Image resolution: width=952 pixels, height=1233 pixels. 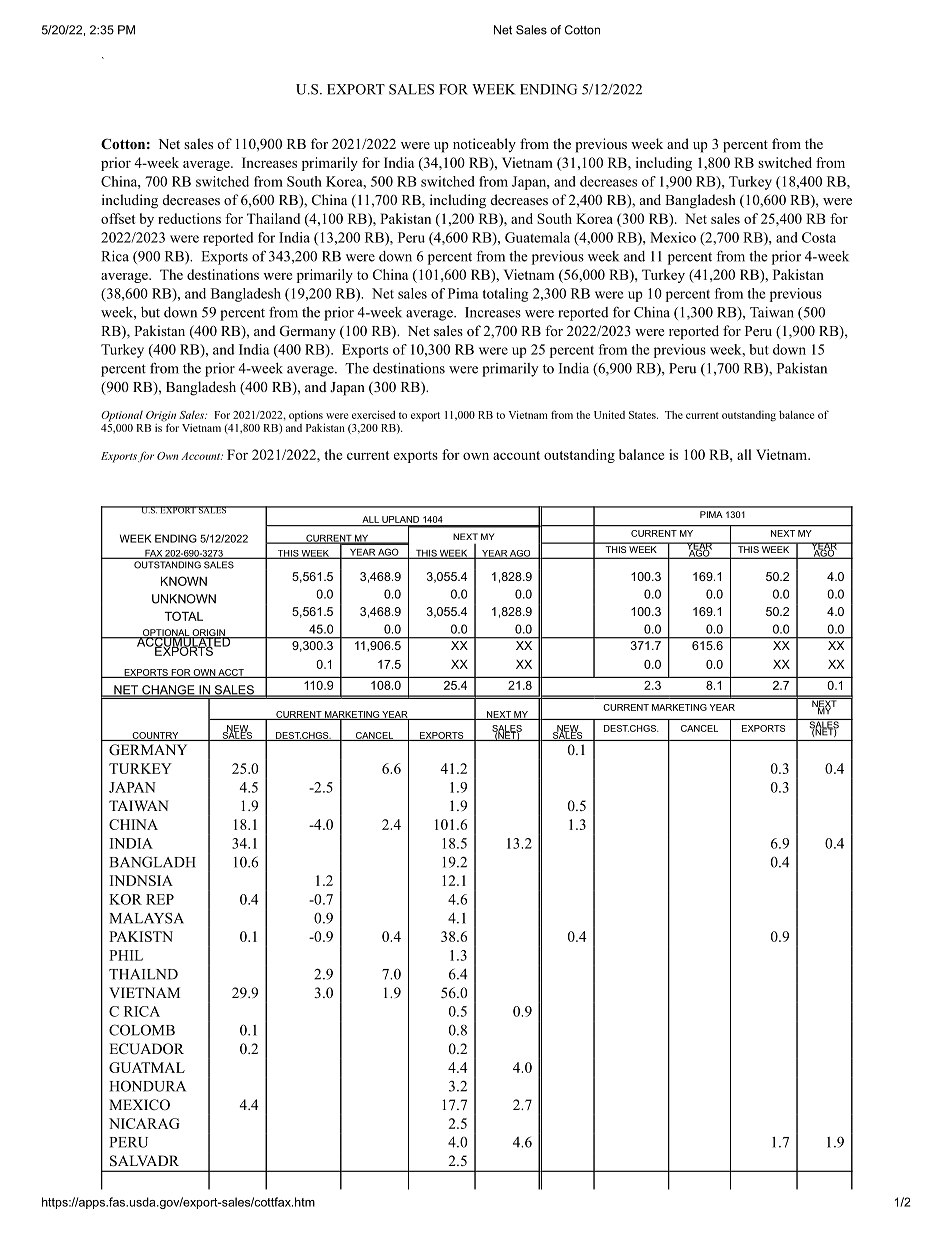 What do you see at coordinates (126, 955) in the document?
I see `PHIL` at bounding box center [126, 955].
